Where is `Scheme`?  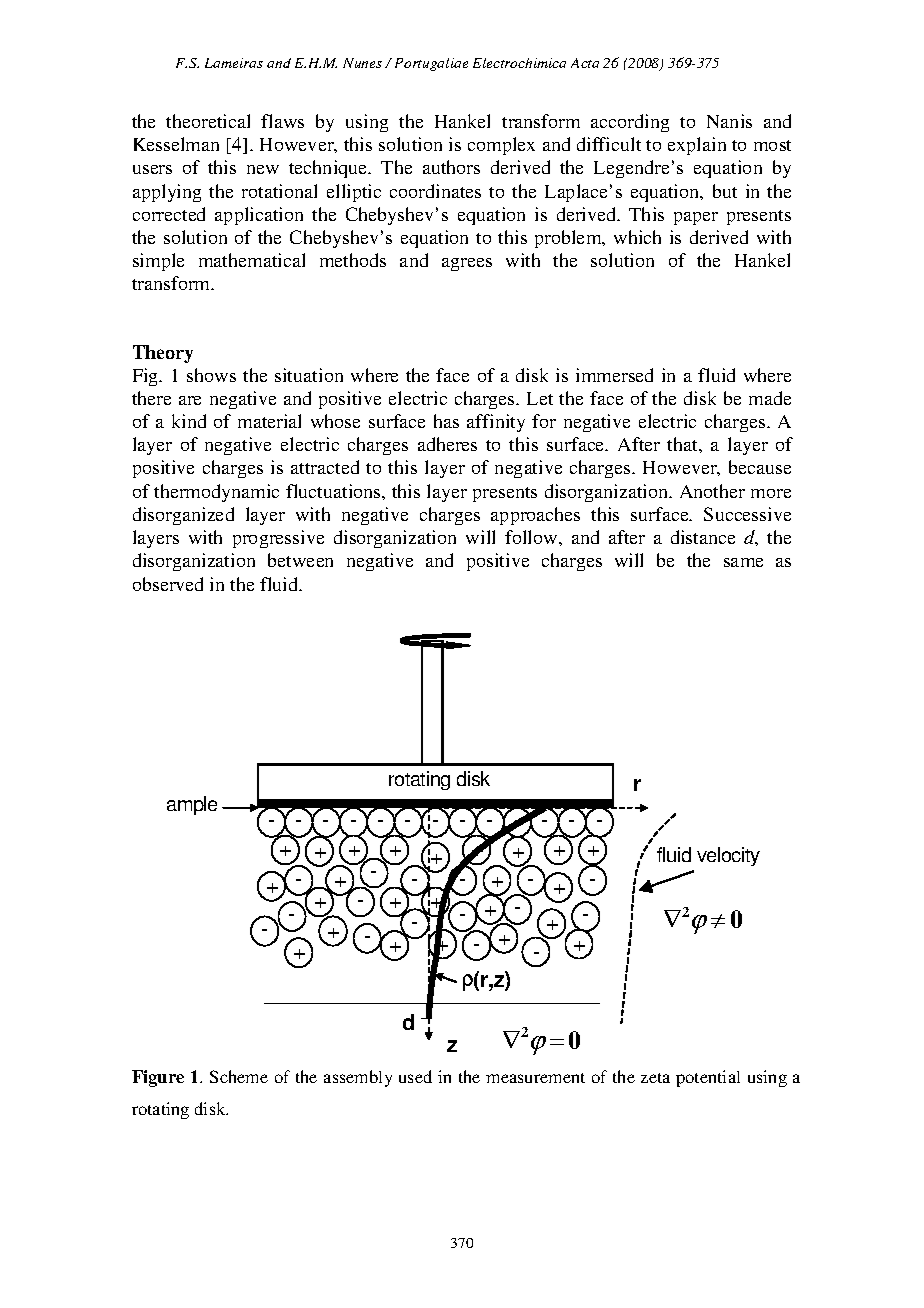 Scheme is located at coordinates (239, 1076).
